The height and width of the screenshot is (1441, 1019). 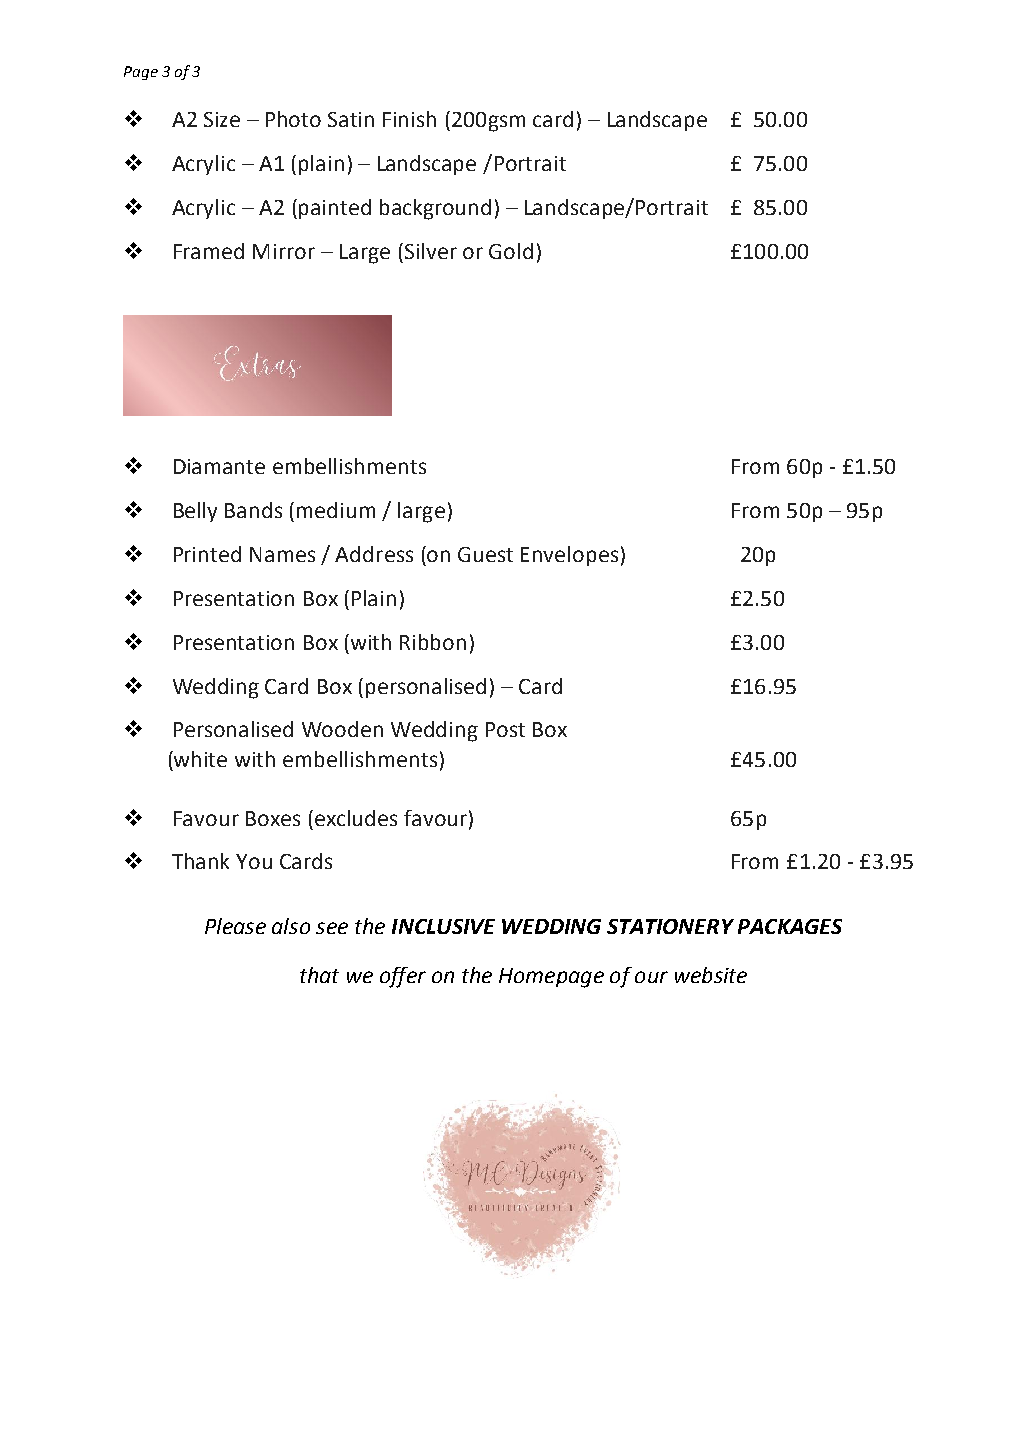 What do you see at coordinates (505, 729) in the screenshot?
I see `Post` at bounding box center [505, 729].
